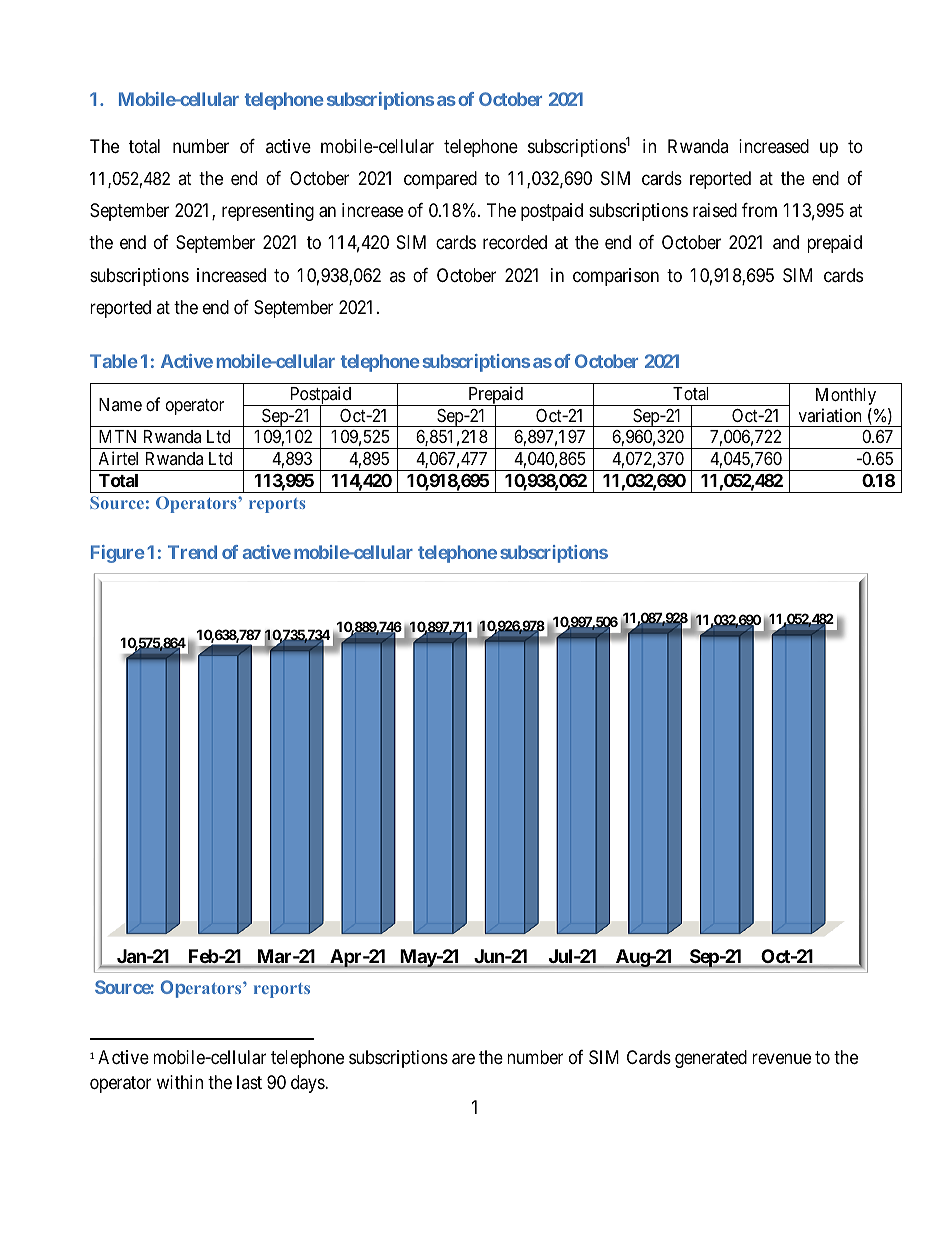 Image resolution: width=952 pixels, height=1233 pixels. I want to click on last, so click(249, 1082).
